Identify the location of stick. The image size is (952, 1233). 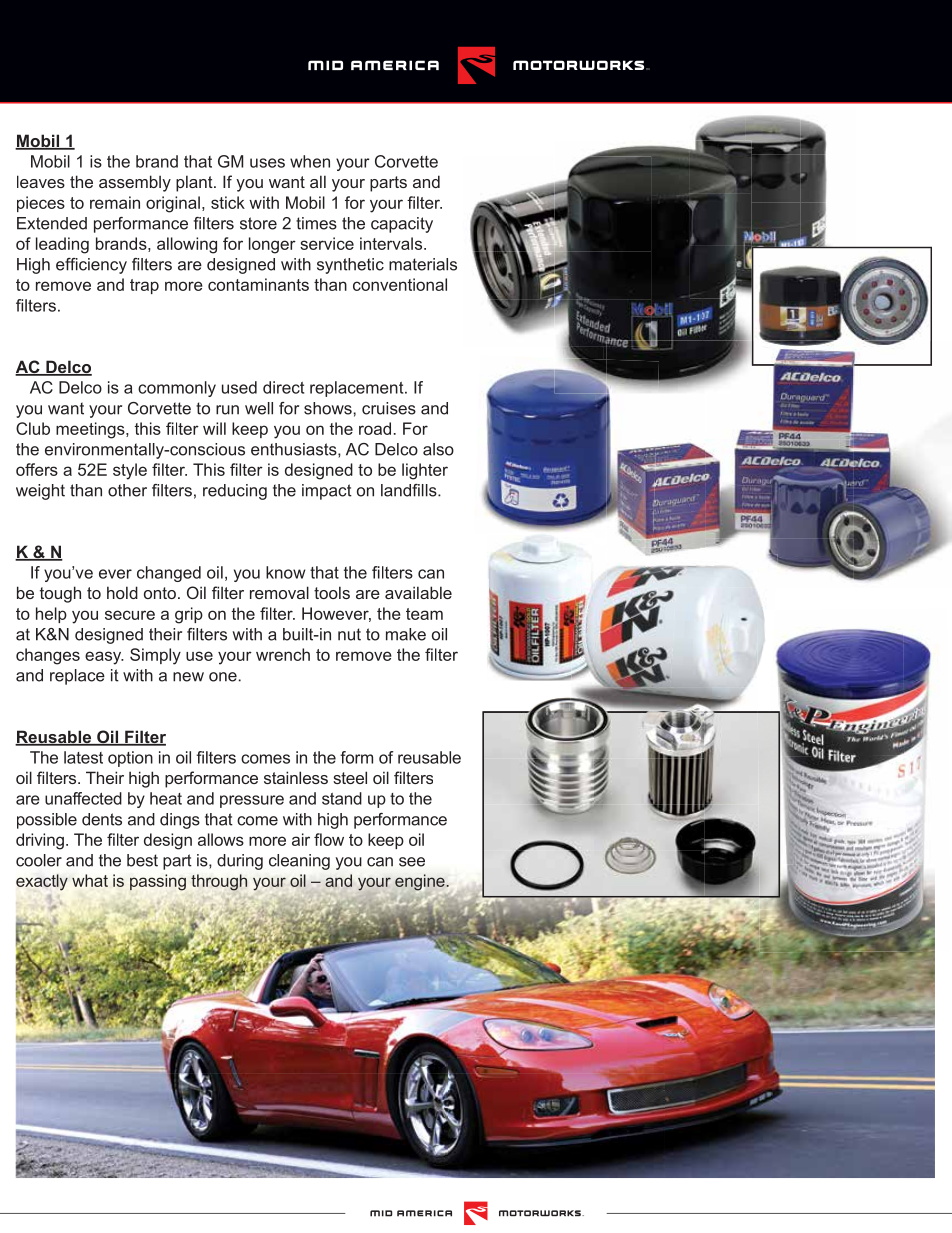
(228, 202).
